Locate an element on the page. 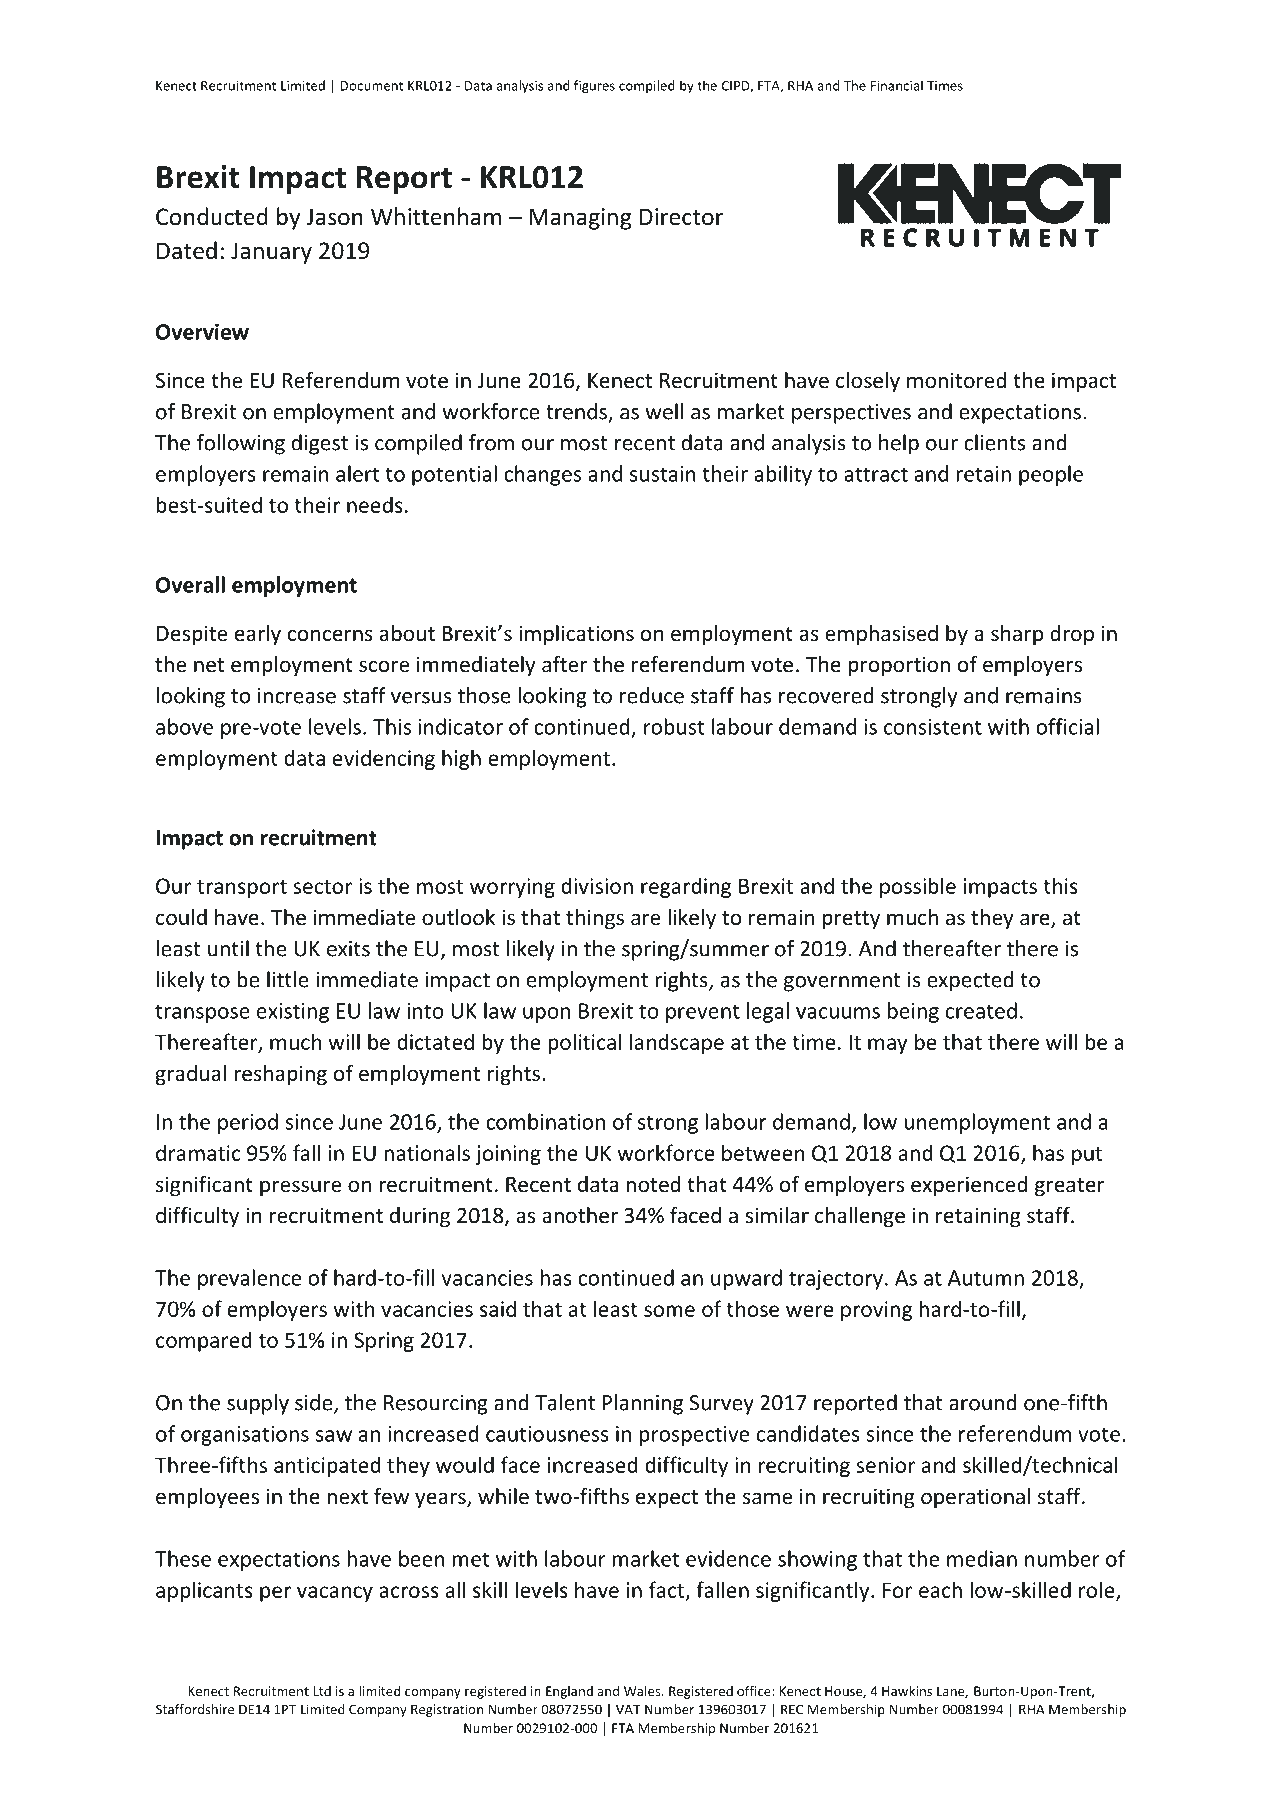  Document is located at coordinates (371, 86).
